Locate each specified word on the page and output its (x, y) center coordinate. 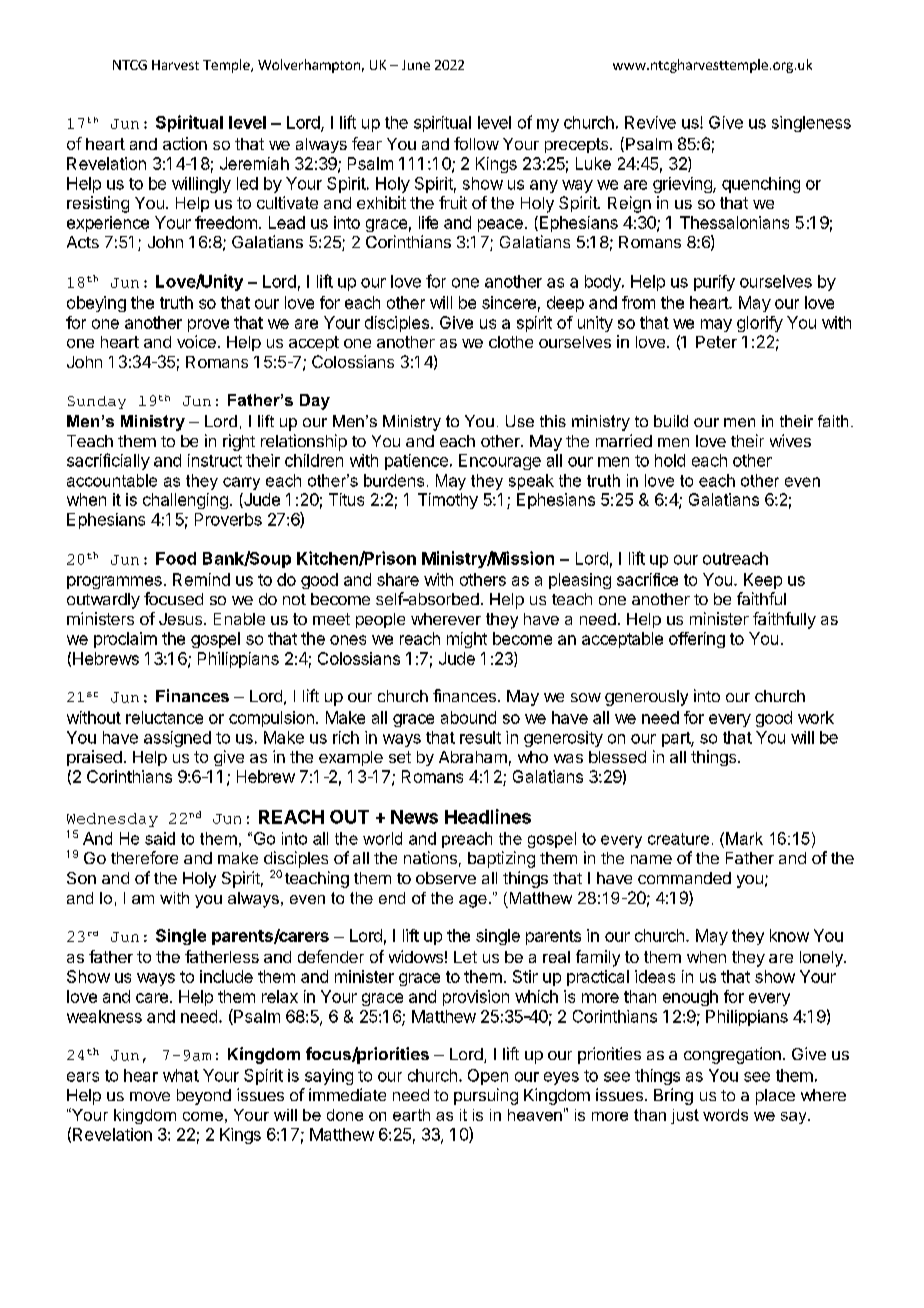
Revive (650, 122)
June (416, 65)
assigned (177, 739)
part (677, 739)
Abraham (473, 757)
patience (416, 462)
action (185, 143)
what (181, 1075)
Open (488, 1077)
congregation (732, 1055)
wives (790, 440)
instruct (215, 460)
